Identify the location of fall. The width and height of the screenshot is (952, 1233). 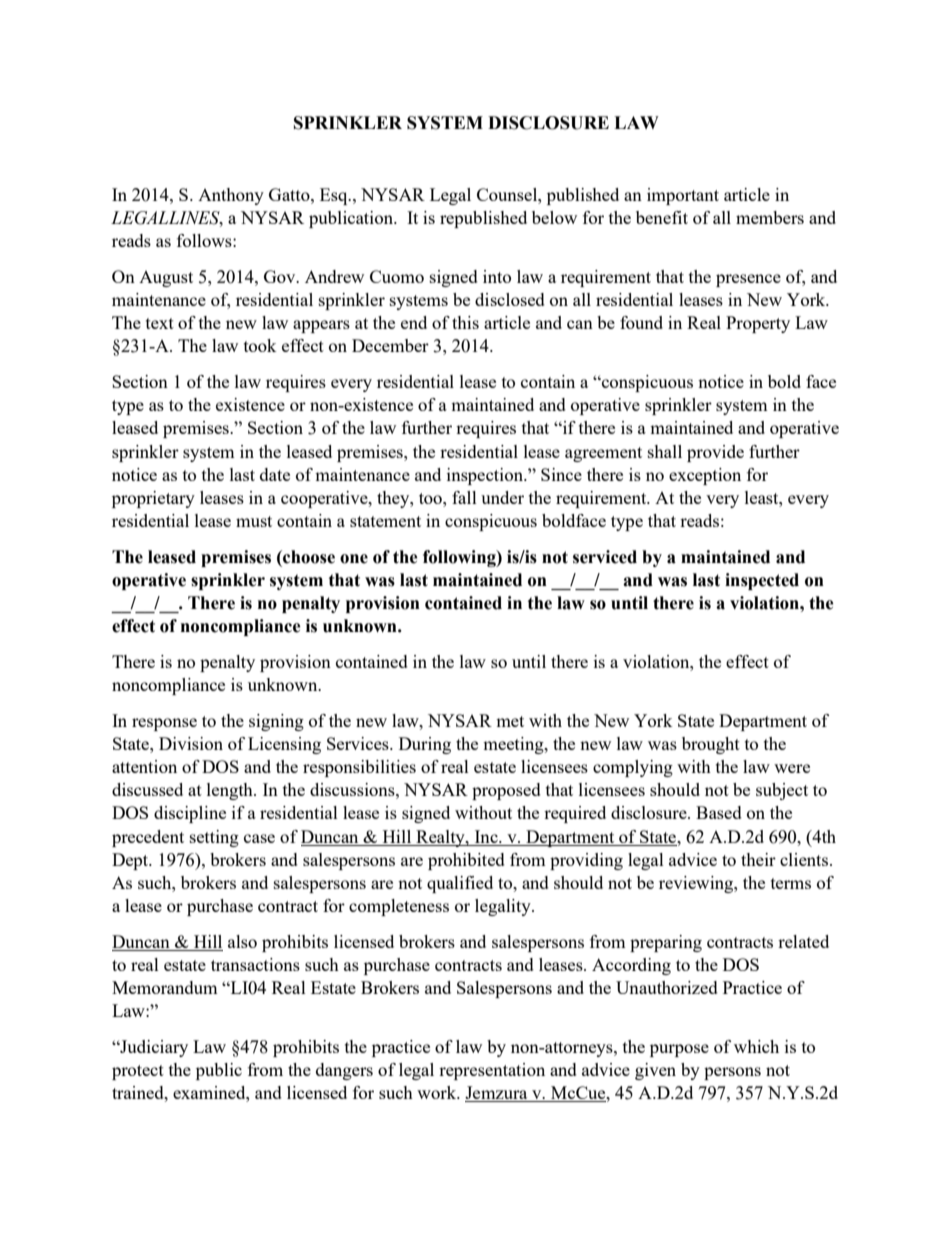
(464, 497).
